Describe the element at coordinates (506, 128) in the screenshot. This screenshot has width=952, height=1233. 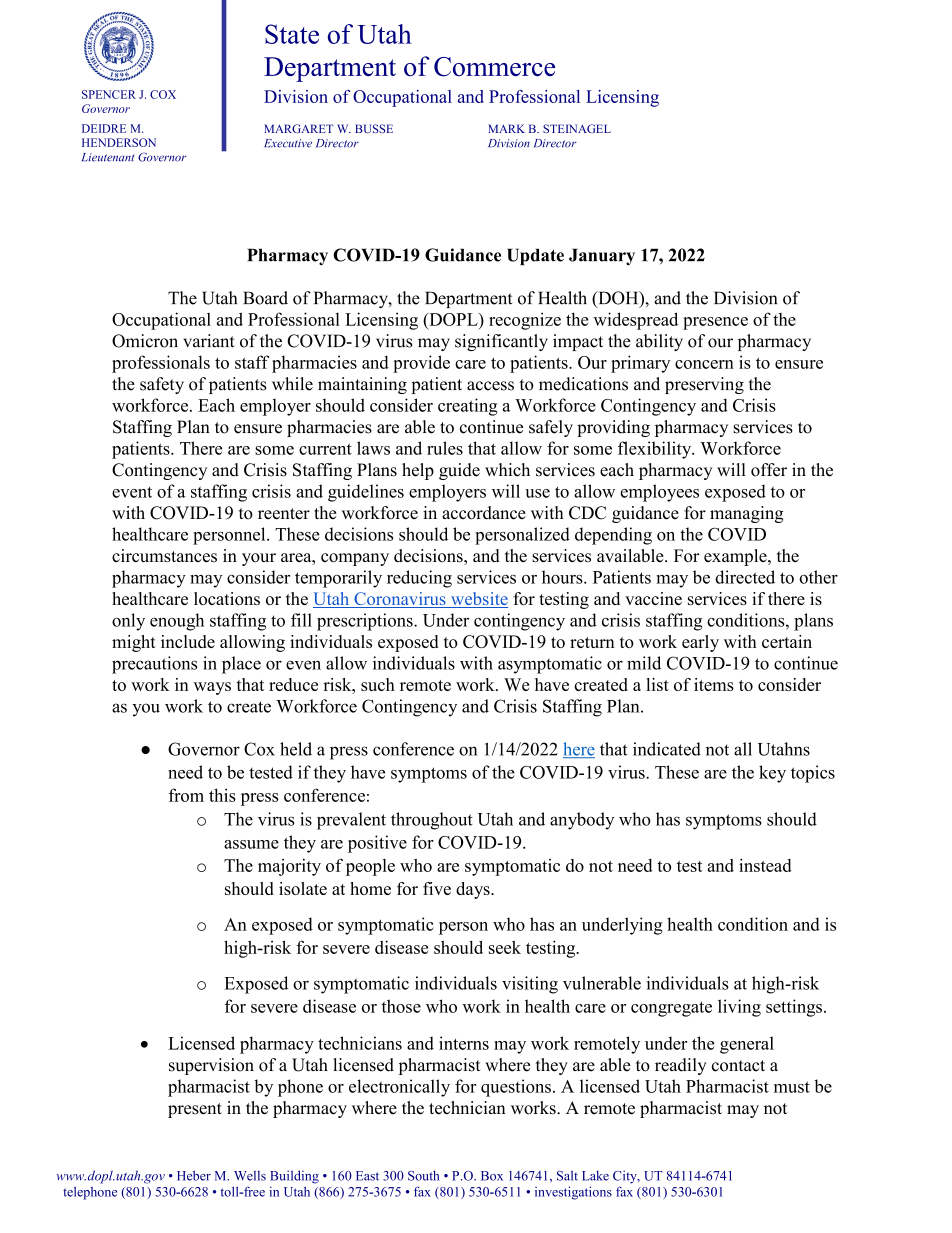
I see `MARK` at that location.
